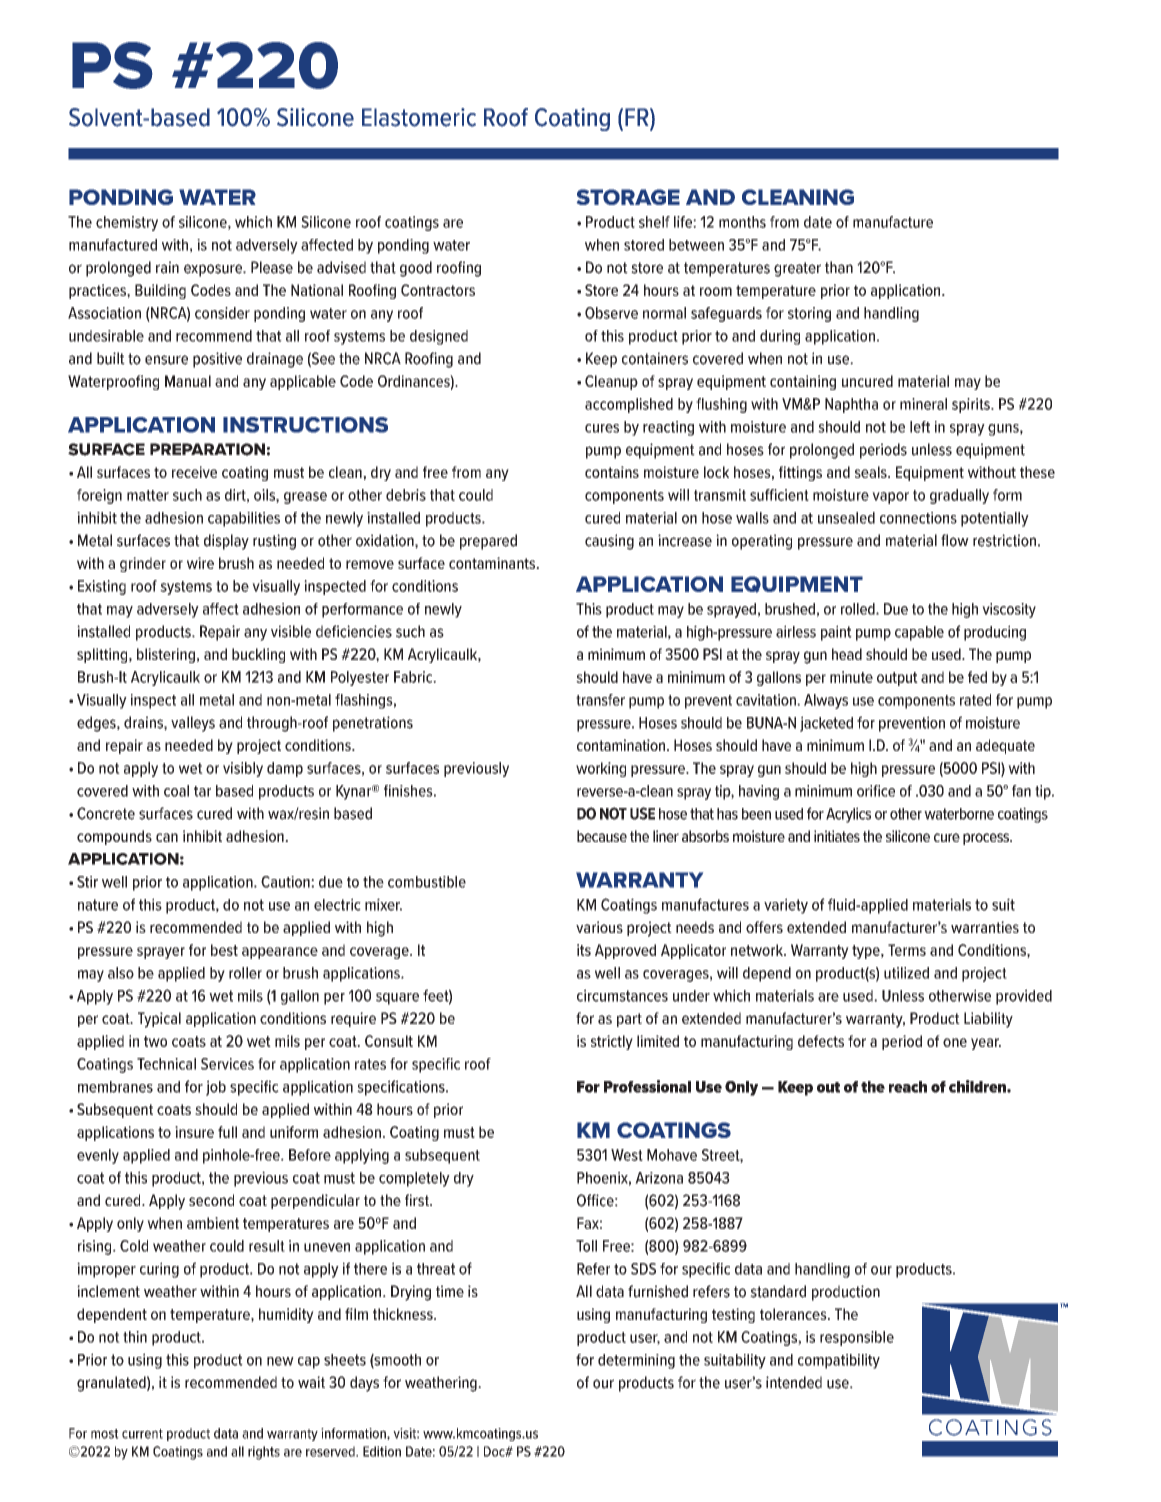 This document has height=1502, width=1161. What do you see at coordinates (628, 197) in the document?
I see `STORAGE` at bounding box center [628, 197].
